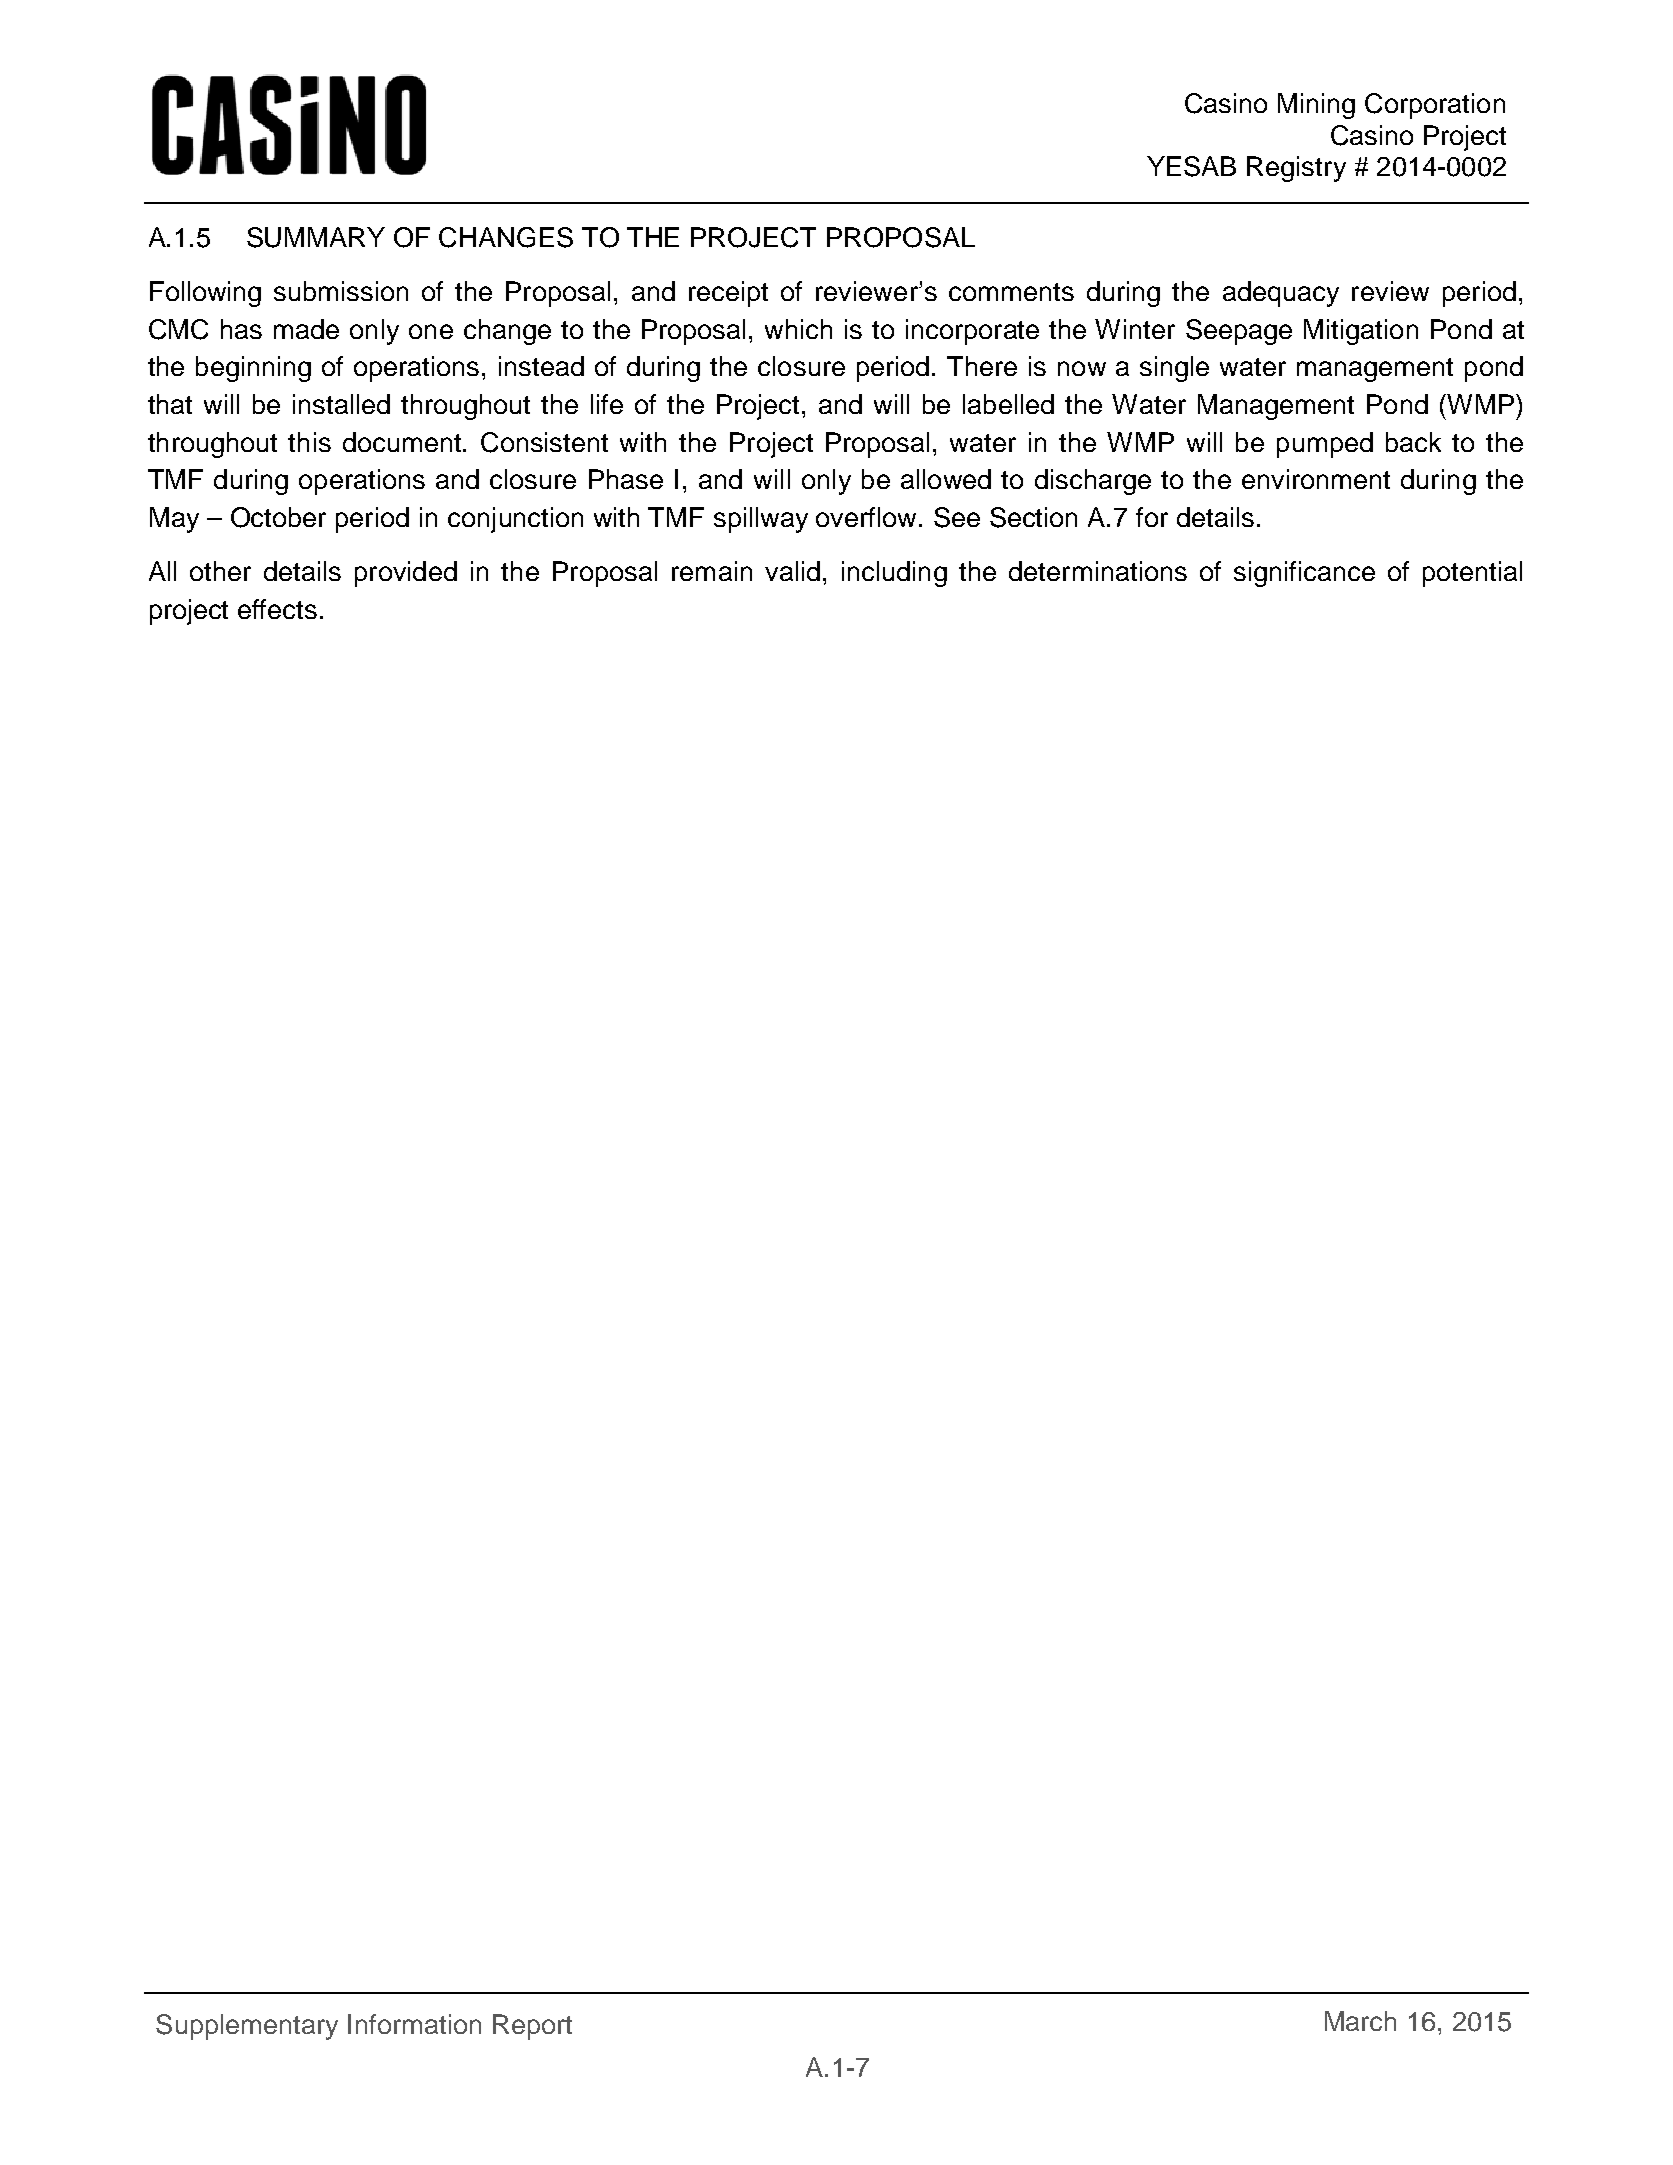 The width and height of the document is (1673, 2165). I want to click on receipt, so click(728, 294).
